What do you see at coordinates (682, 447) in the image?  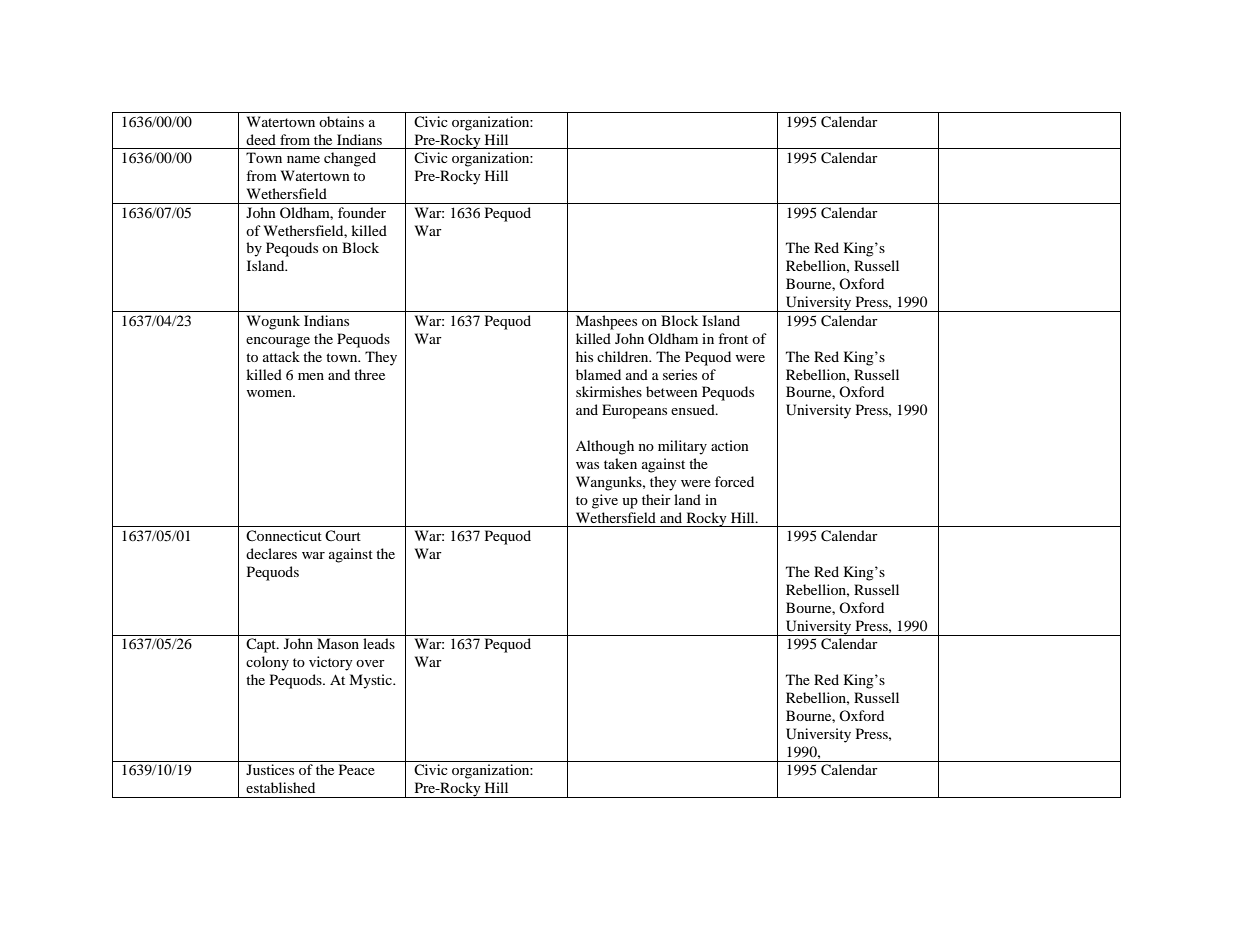 I see `military` at bounding box center [682, 447].
